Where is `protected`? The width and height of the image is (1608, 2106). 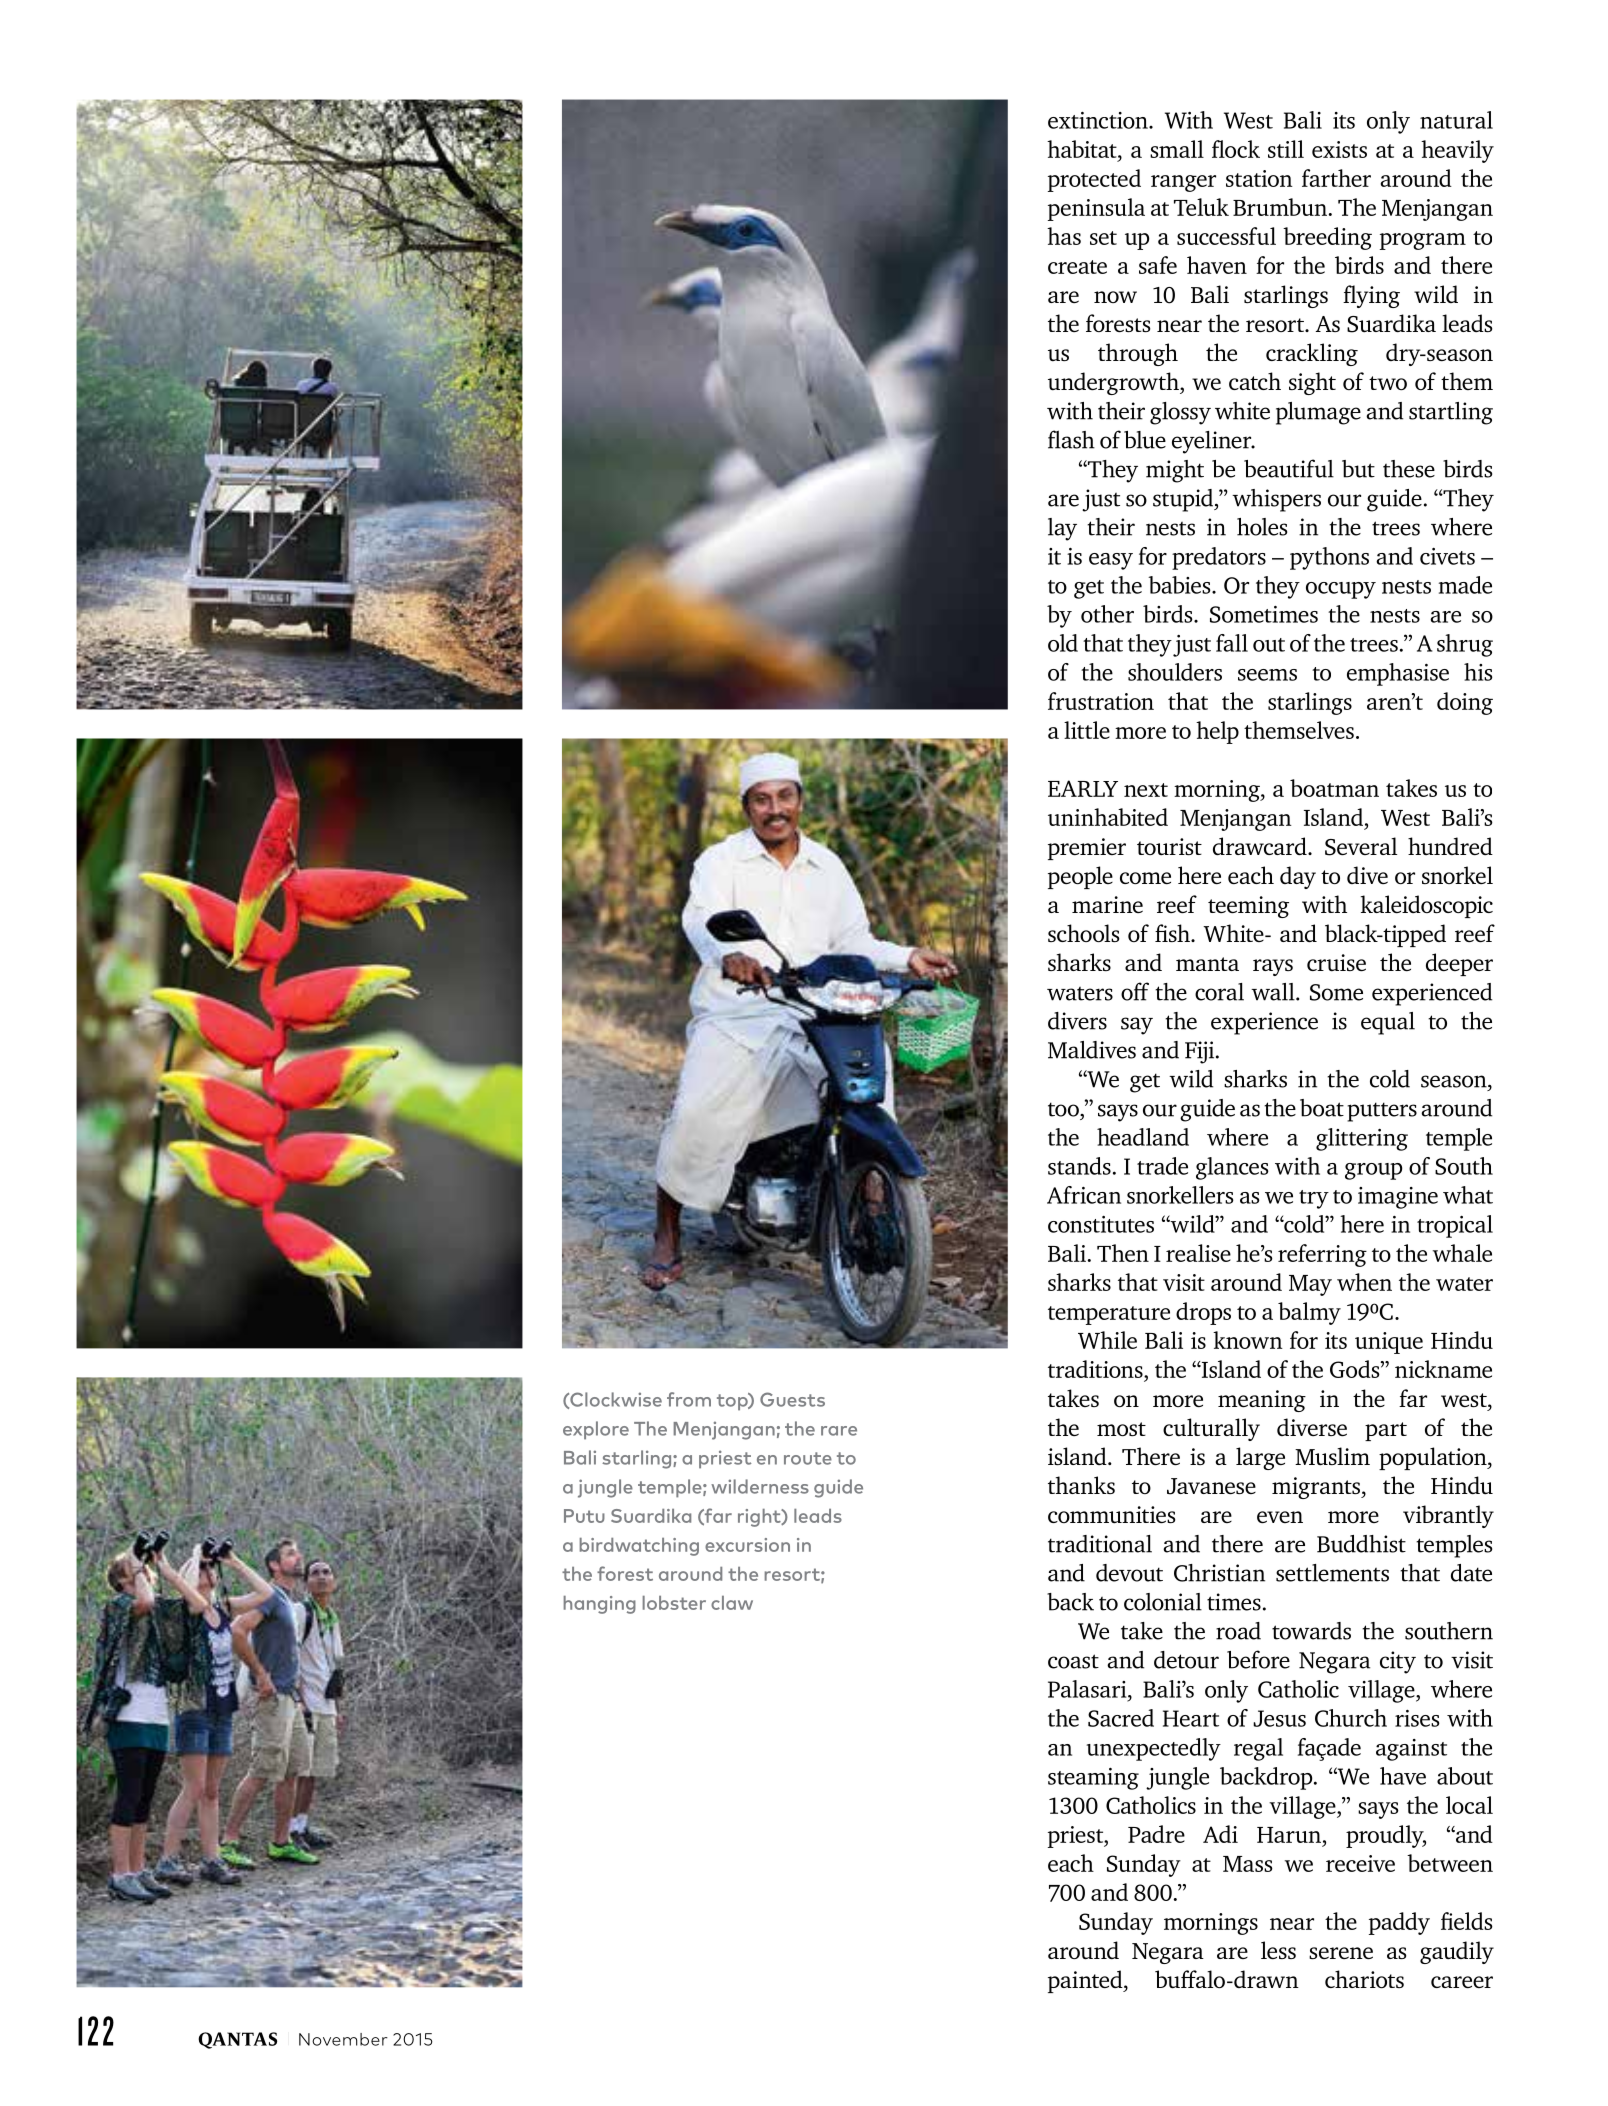
protected is located at coordinates (1094, 180).
